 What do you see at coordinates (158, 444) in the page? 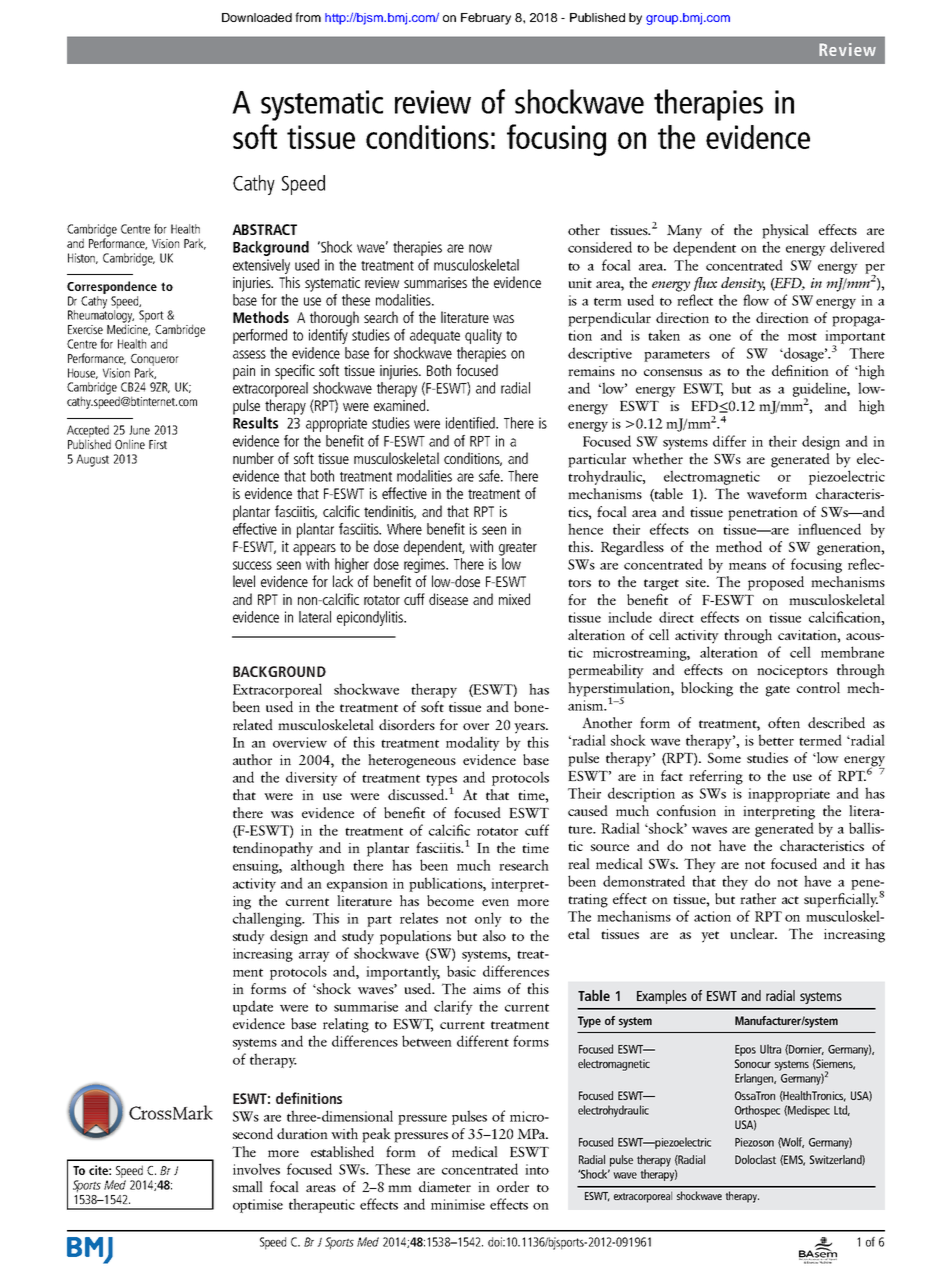
I see `First` at bounding box center [158, 444].
